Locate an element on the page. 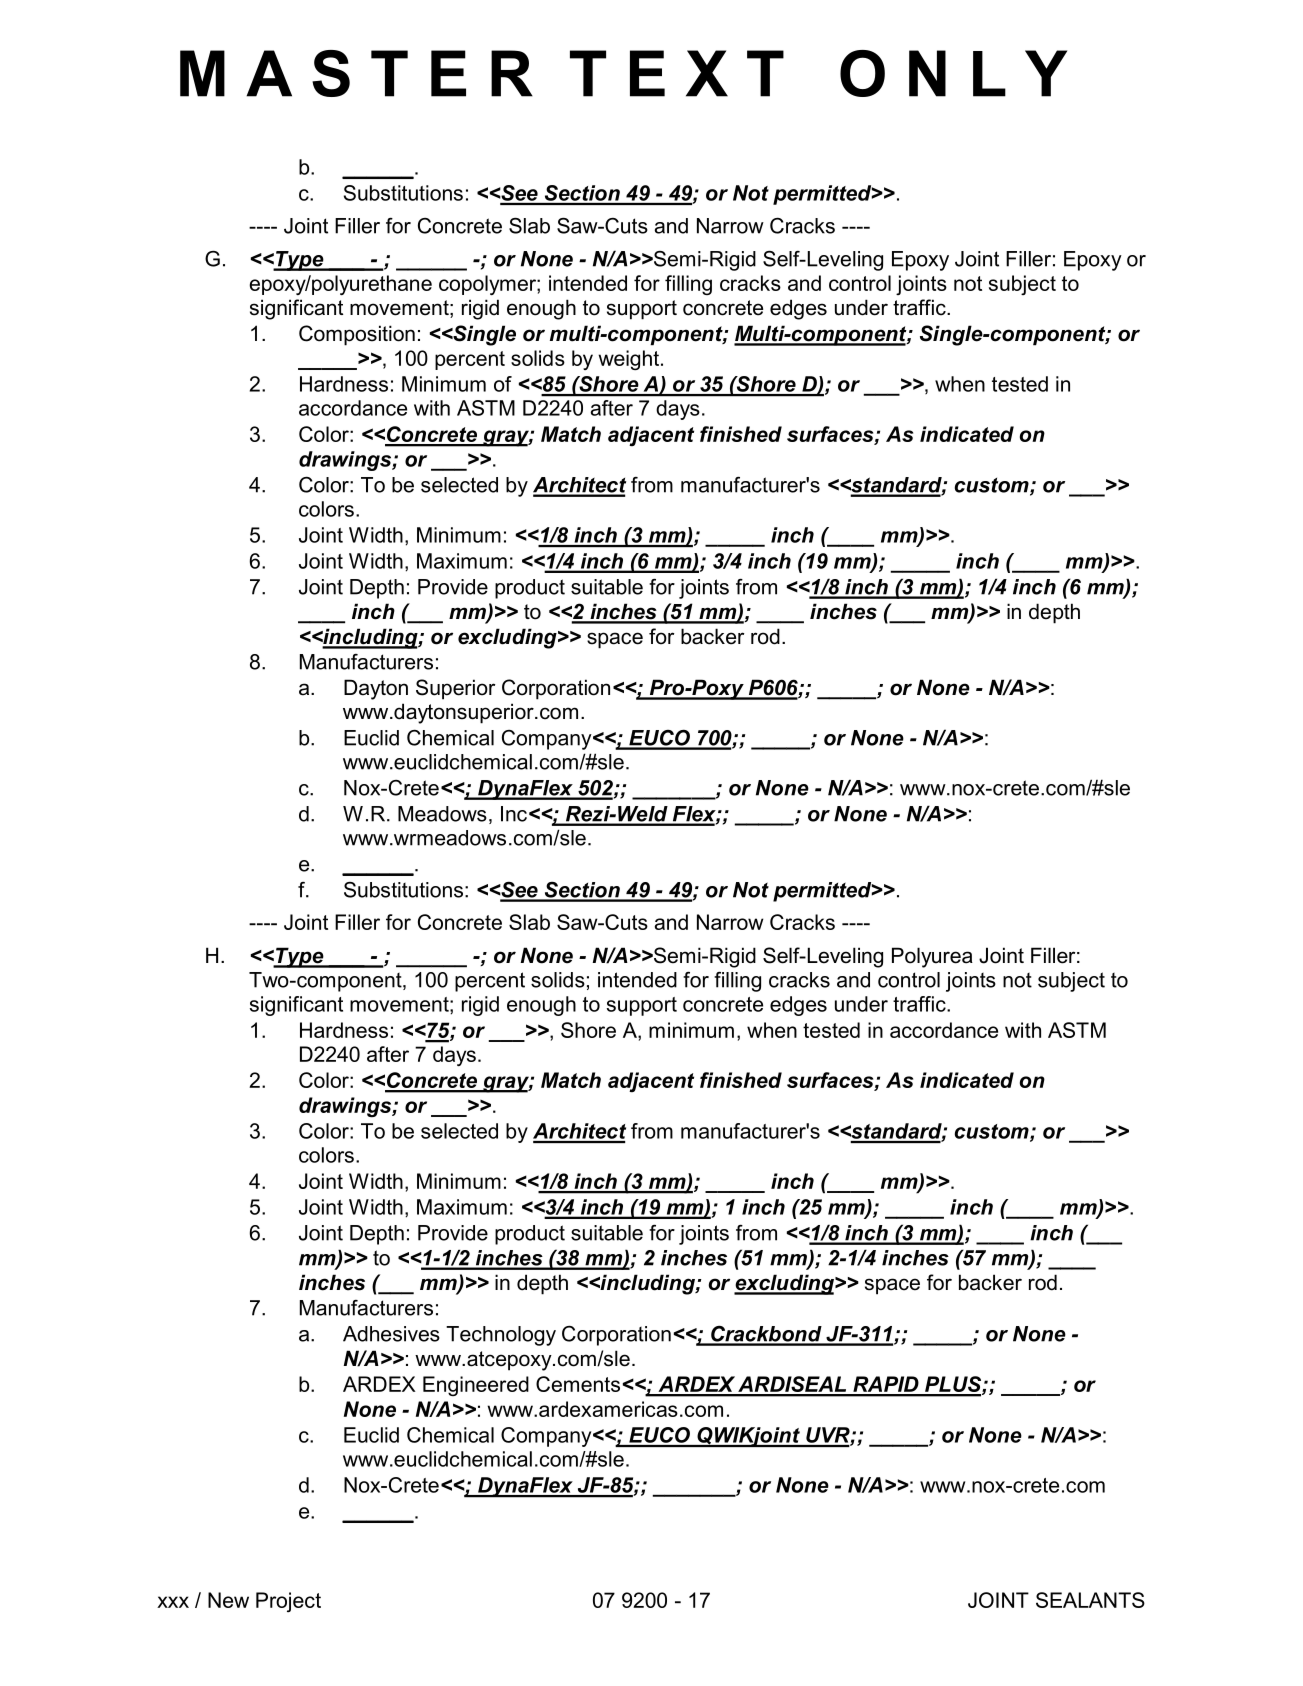 The height and width of the page is (1686, 1303). Engineered is located at coordinates (476, 1386).
